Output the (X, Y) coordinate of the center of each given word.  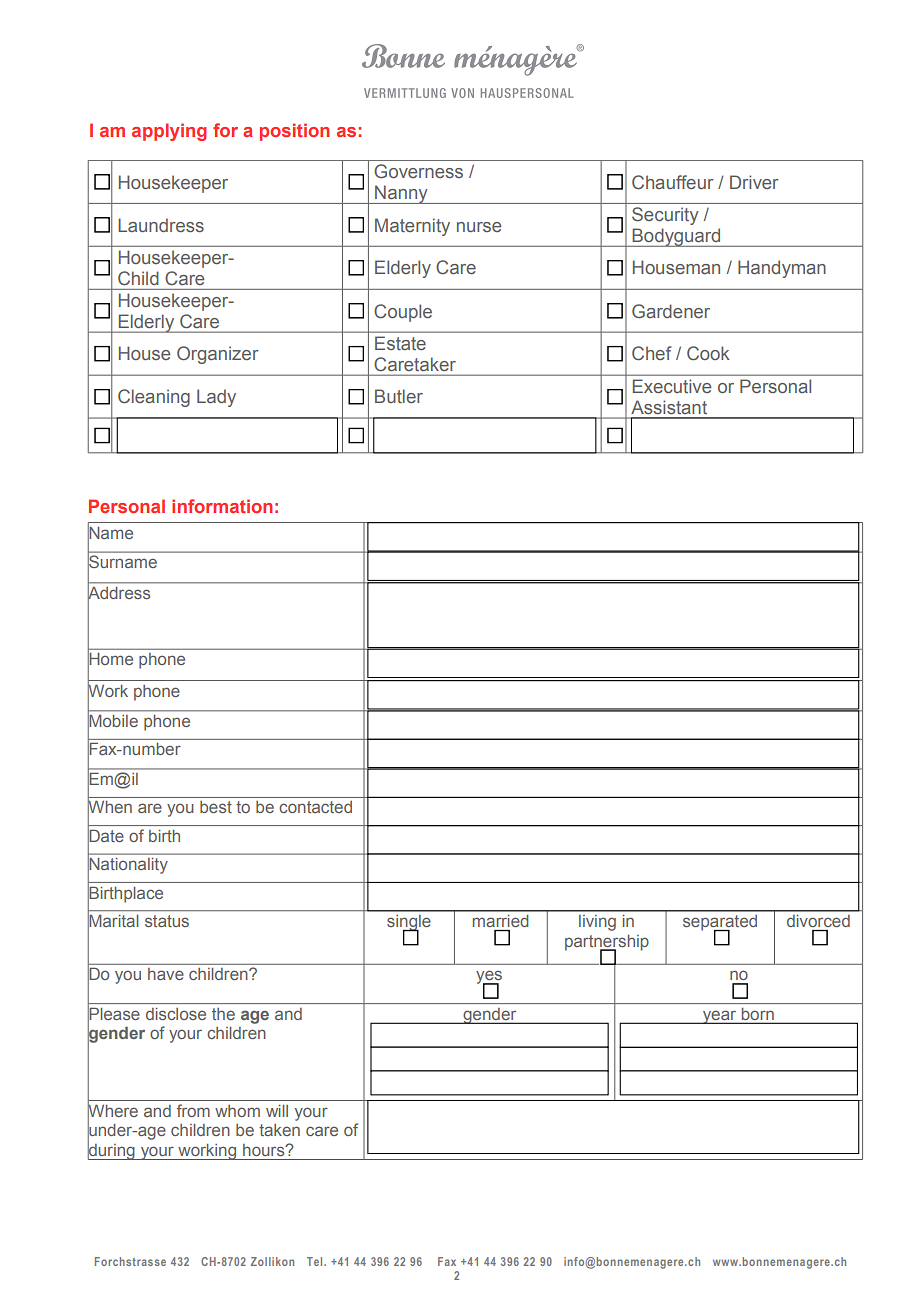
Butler (399, 396)
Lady (216, 398)
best (216, 807)
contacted (315, 807)
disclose (176, 1014)
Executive (672, 386)
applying (169, 132)
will (277, 1111)
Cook (708, 353)
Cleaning (154, 398)
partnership (607, 943)
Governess (418, 171)
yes (489, 978)
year (720, 1017)
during (112, 1150)
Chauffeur (673, 182)
